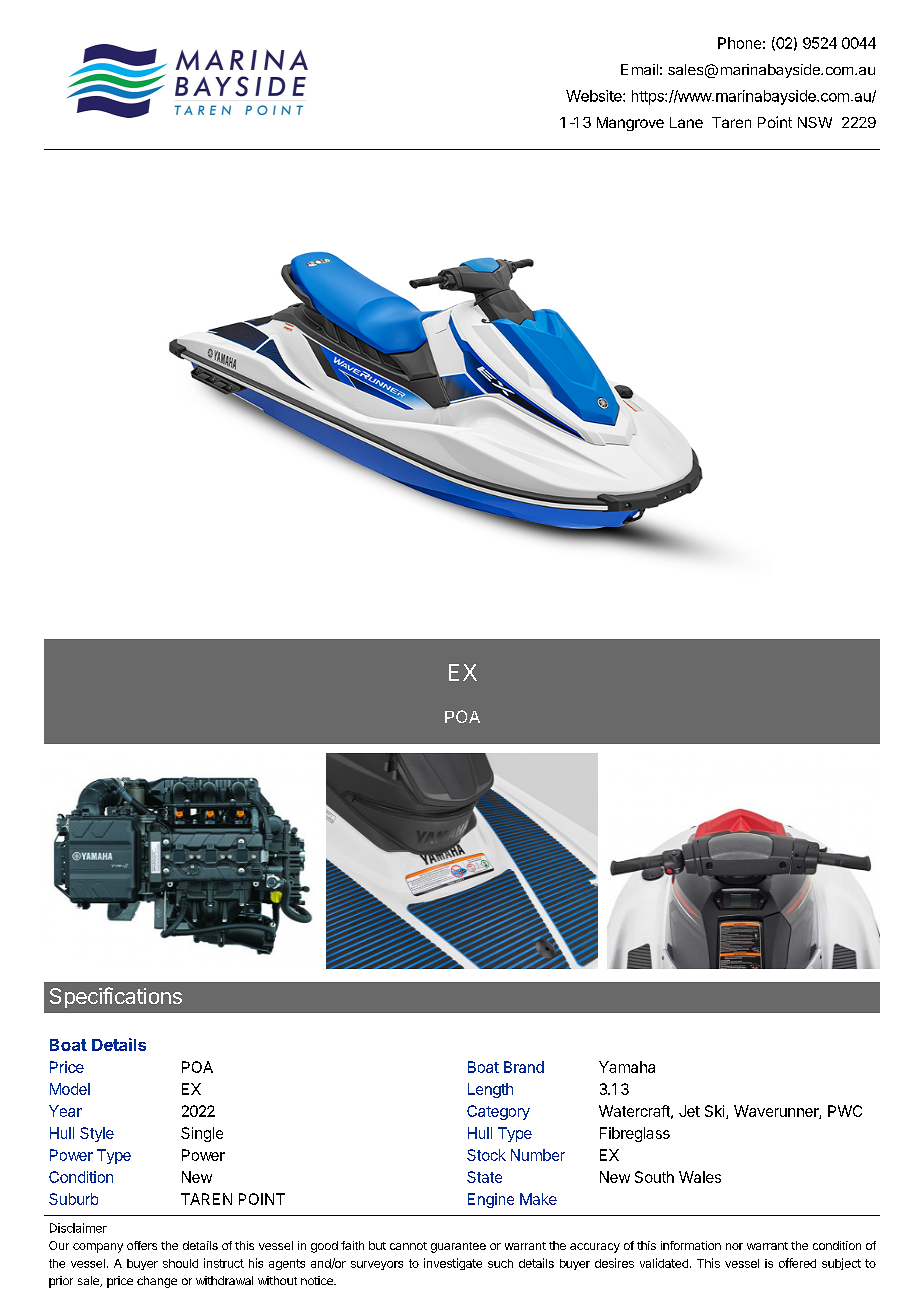  What do you see at coordinates (70, 1089) in the document?
I see `Model` at bounding box center [70, 1089].
